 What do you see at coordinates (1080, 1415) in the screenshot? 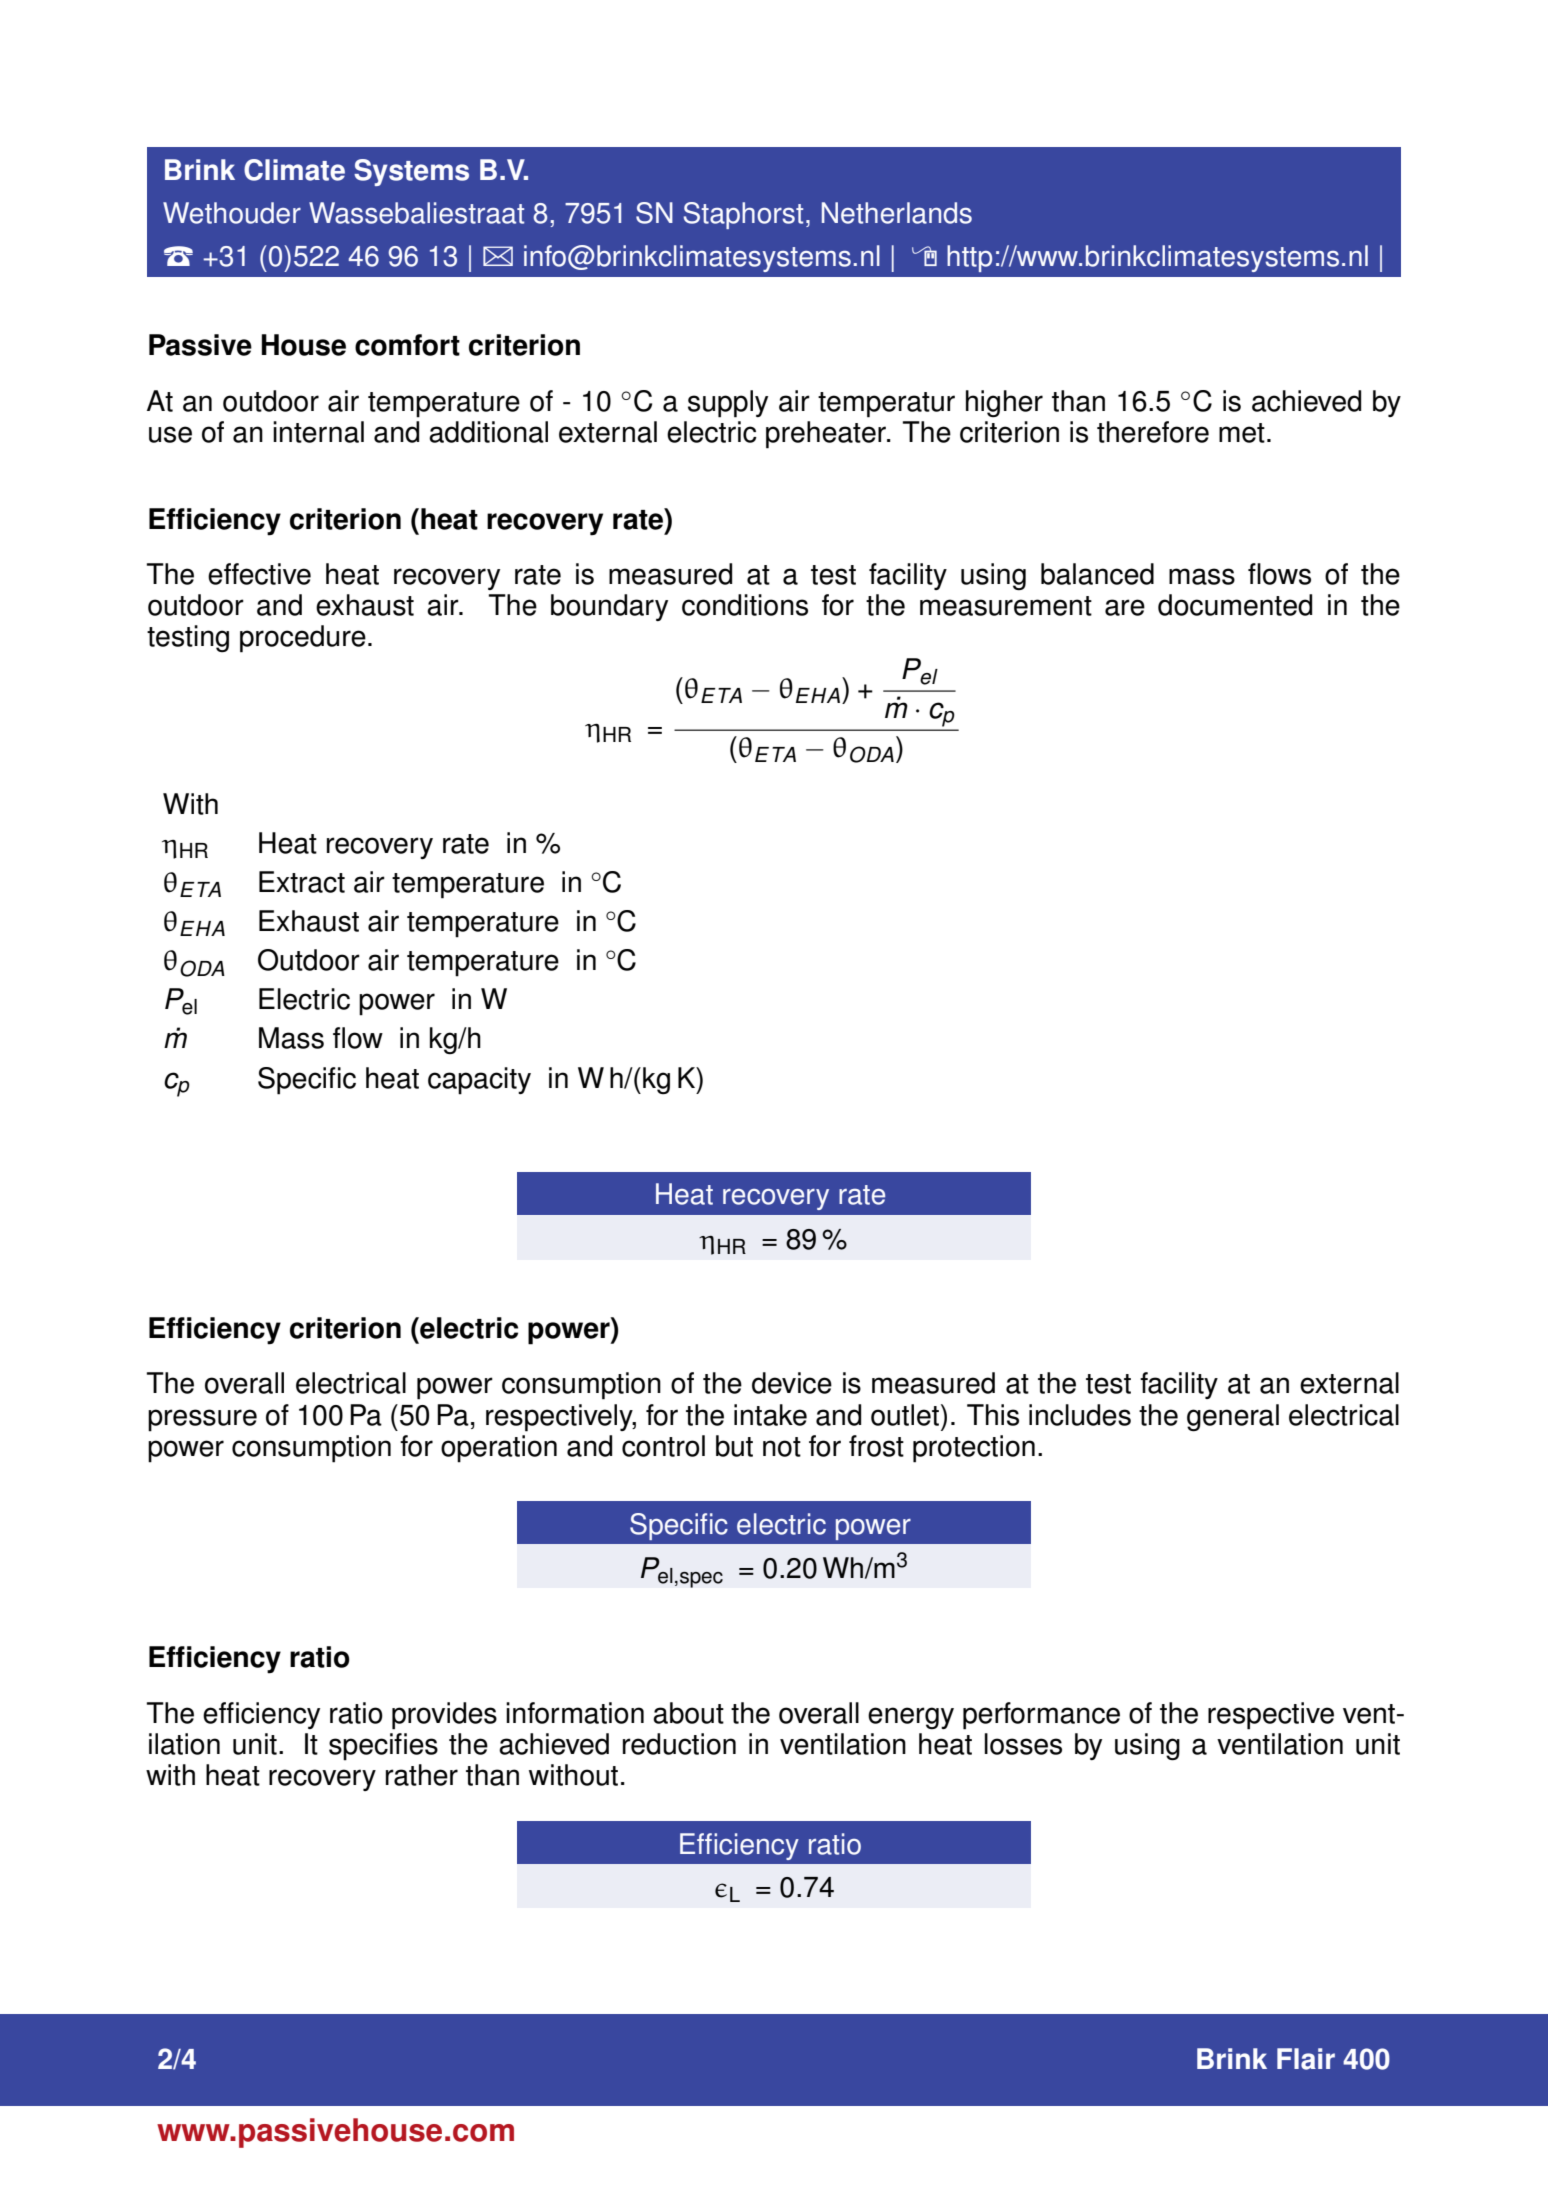
I see `includes` at bounding box center [1080, 1415].
